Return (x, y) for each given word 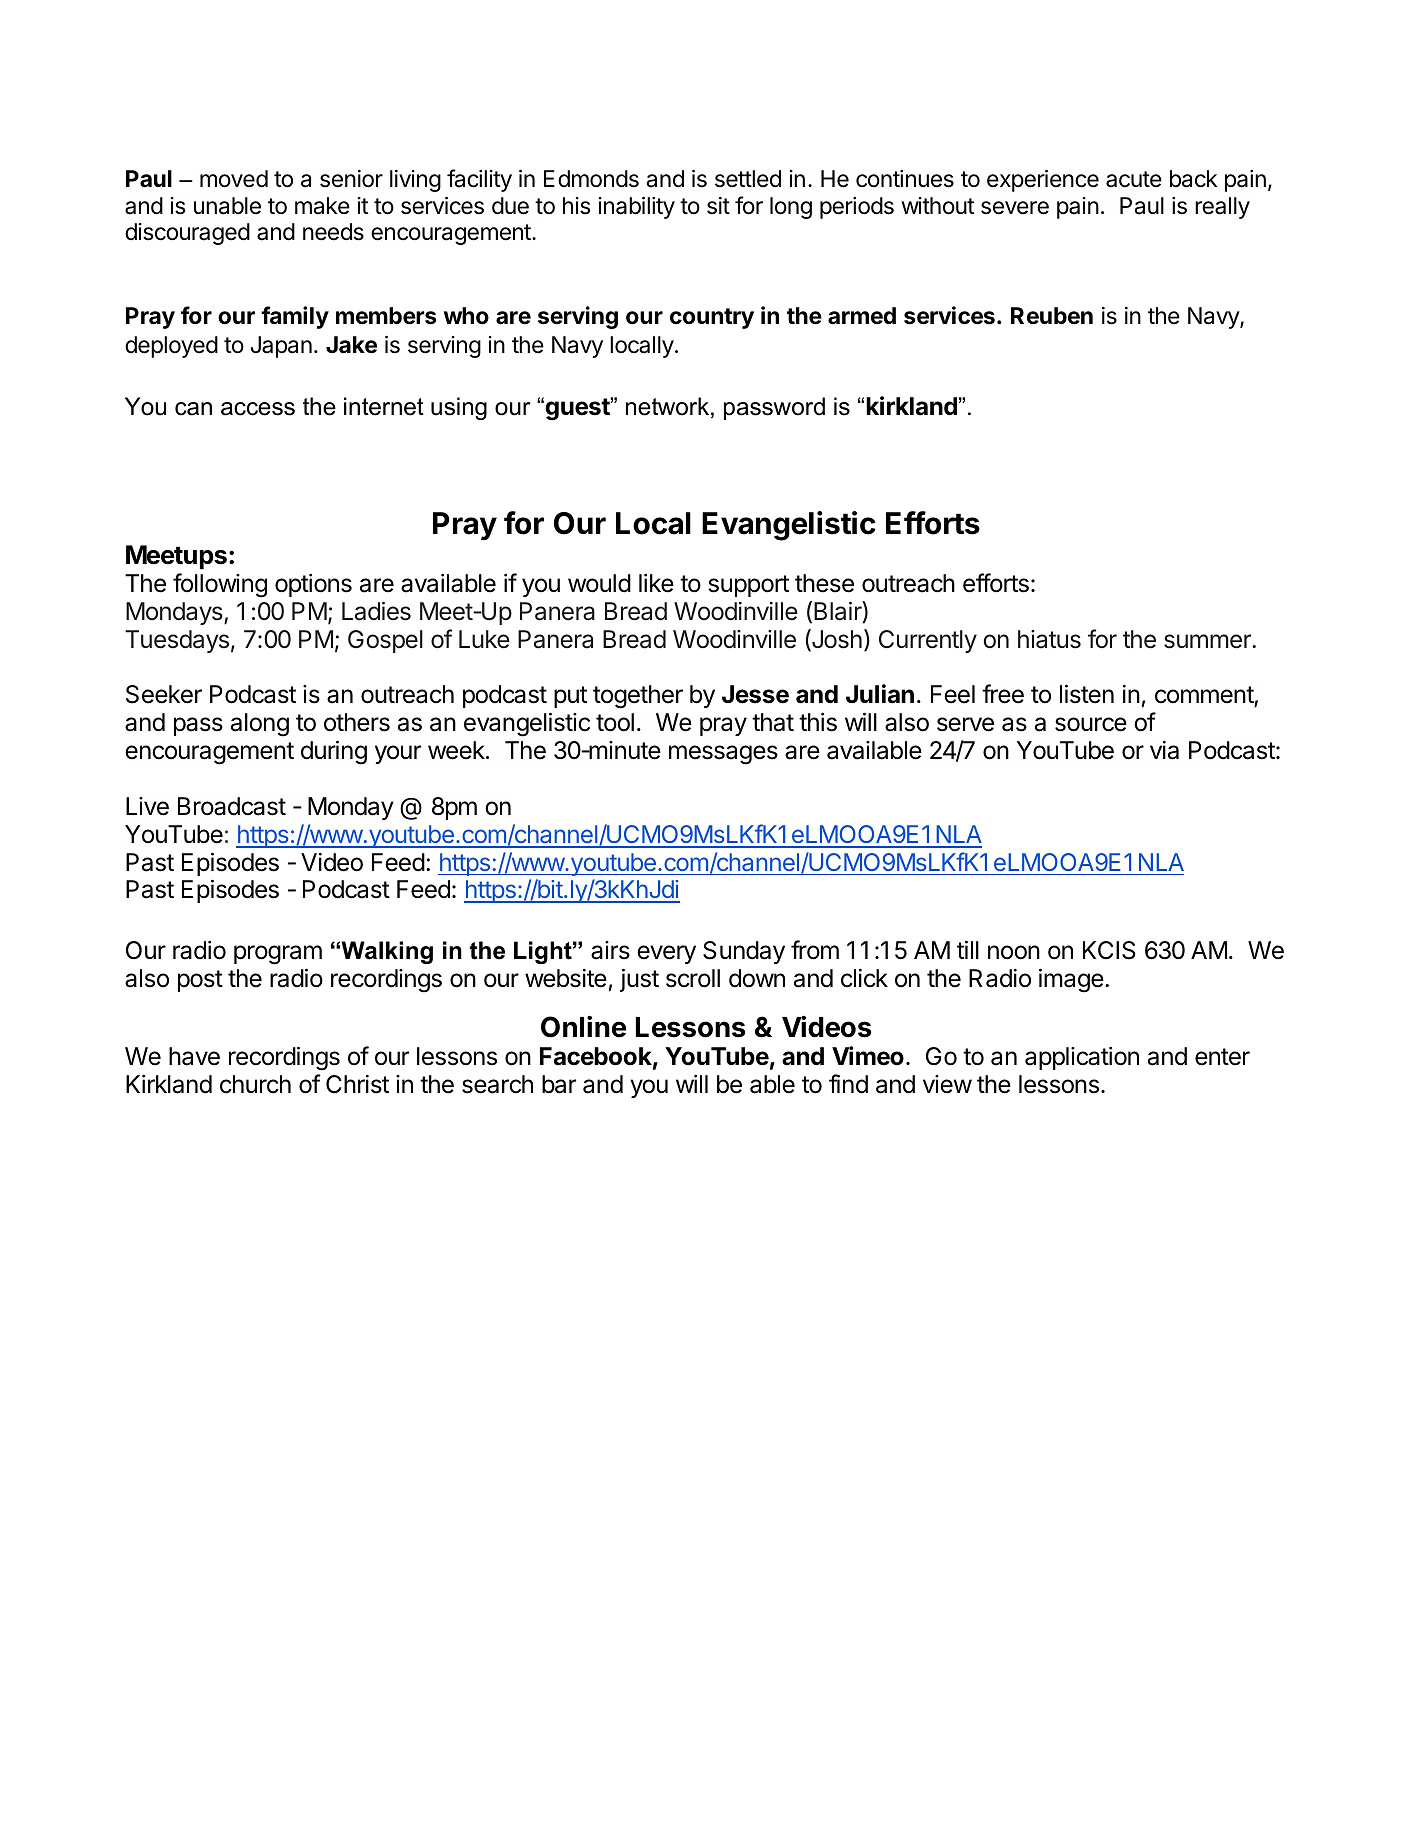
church (255, 1084)
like (656, 583)
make (322, 206)
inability (637, 208)
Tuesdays (177, 641)
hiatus (1049, 639)
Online (584, 1027)
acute (1134, 179)
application (1082, 1058)
